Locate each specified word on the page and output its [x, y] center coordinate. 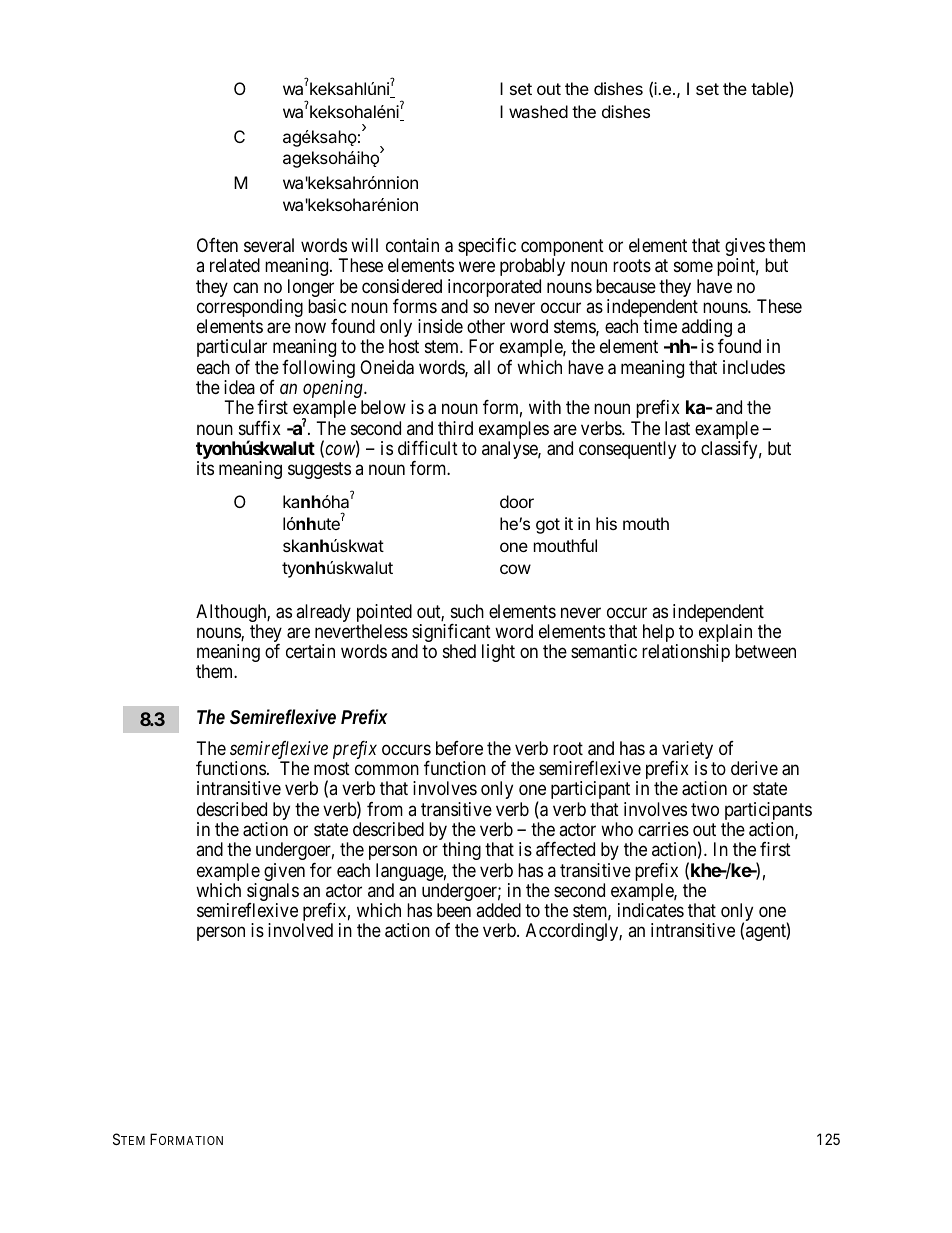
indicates [651, 910]
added [498, 910]
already [323, 613]
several [269, 245]
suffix [260, 428]
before [459, 748]
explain [725, 634]
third [455, 428]
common [387, 770]
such [467, 611]
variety [687, 751]
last [677, 428]
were [477, 267]
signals [273, 893]
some [693, 267]
